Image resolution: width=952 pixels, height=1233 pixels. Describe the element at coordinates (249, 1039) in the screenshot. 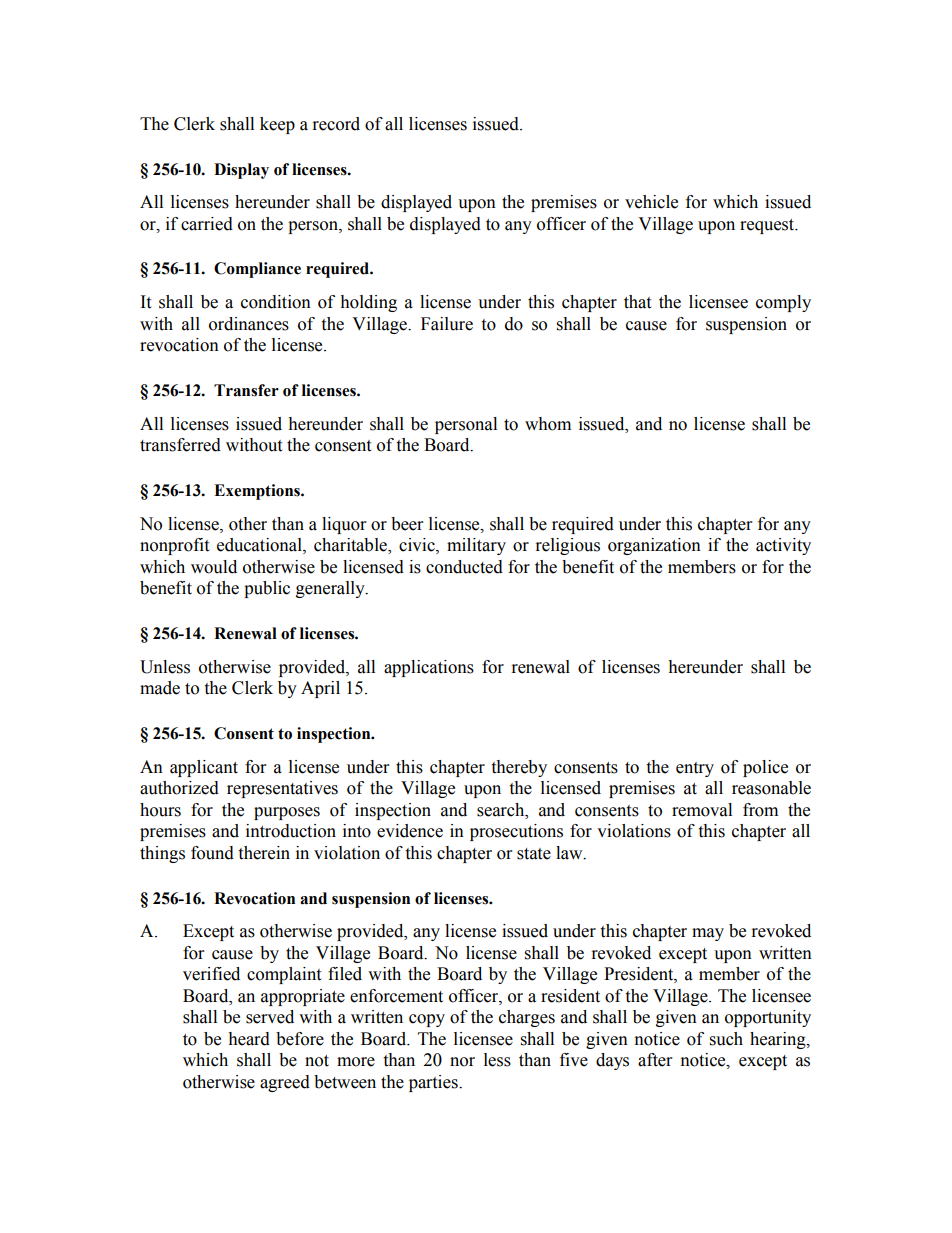

I see `heard` at that location.
